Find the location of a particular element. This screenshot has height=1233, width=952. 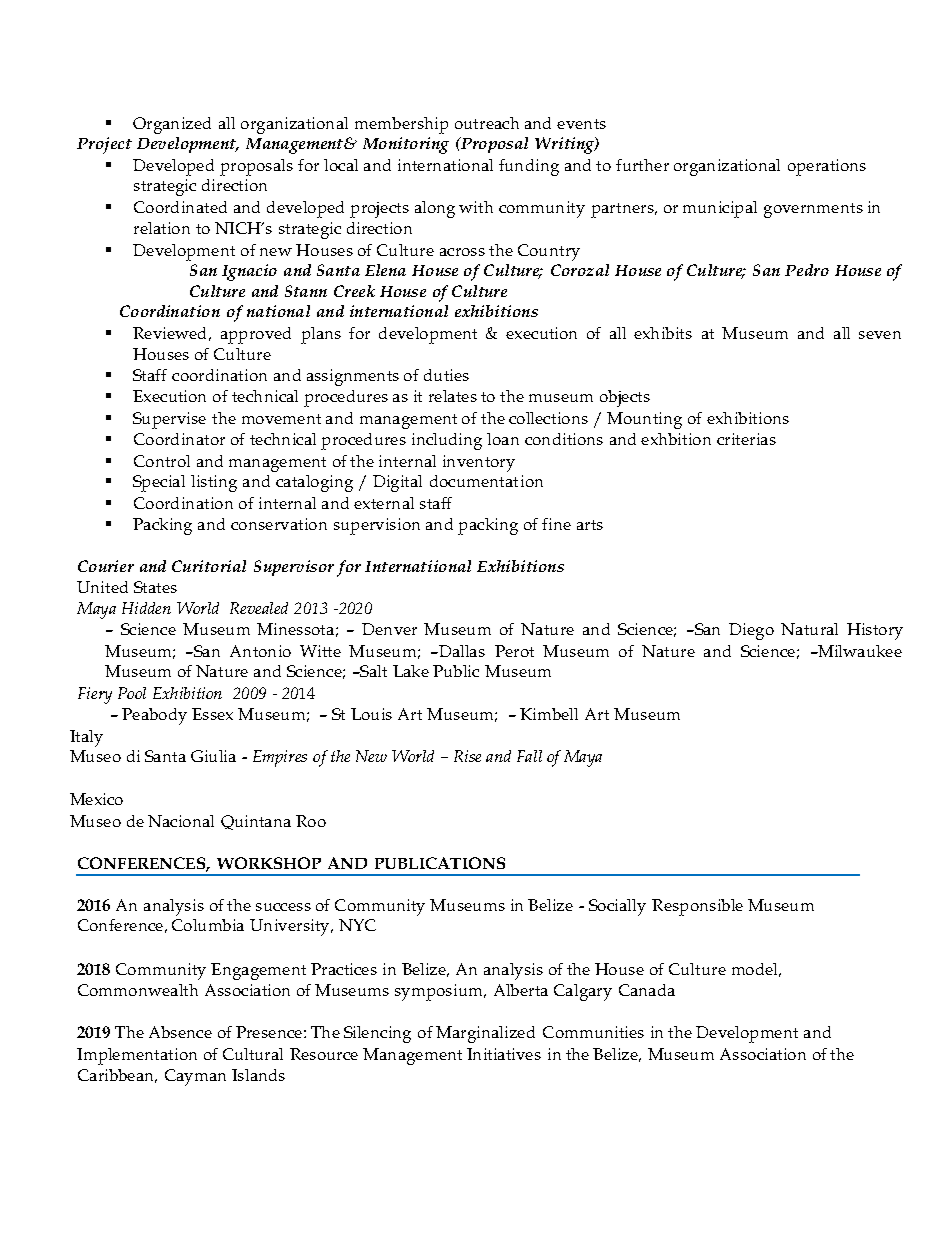

operations is located at coordinates (827, 167).
